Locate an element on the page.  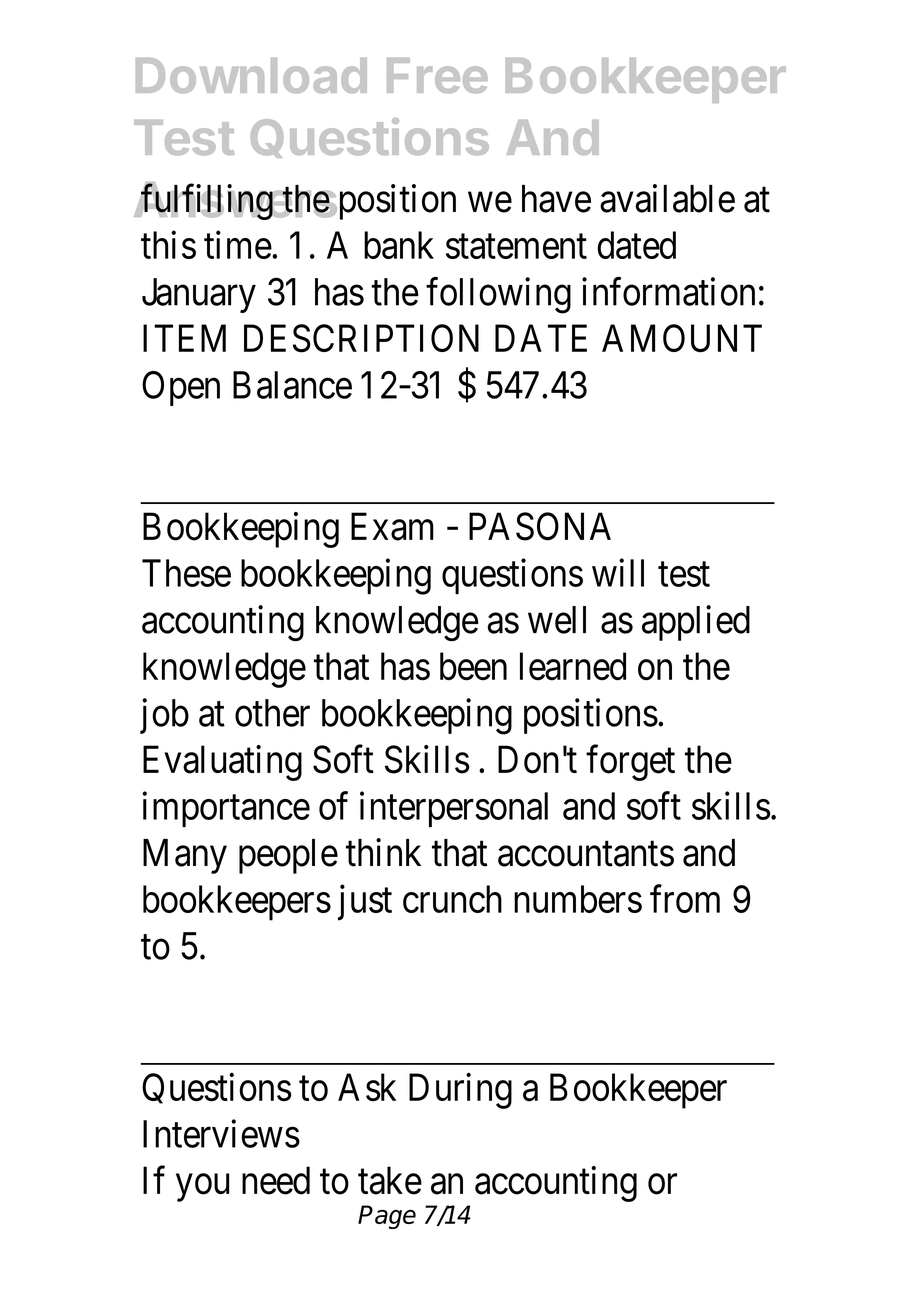
Free is located at coordinates (437, 75).
